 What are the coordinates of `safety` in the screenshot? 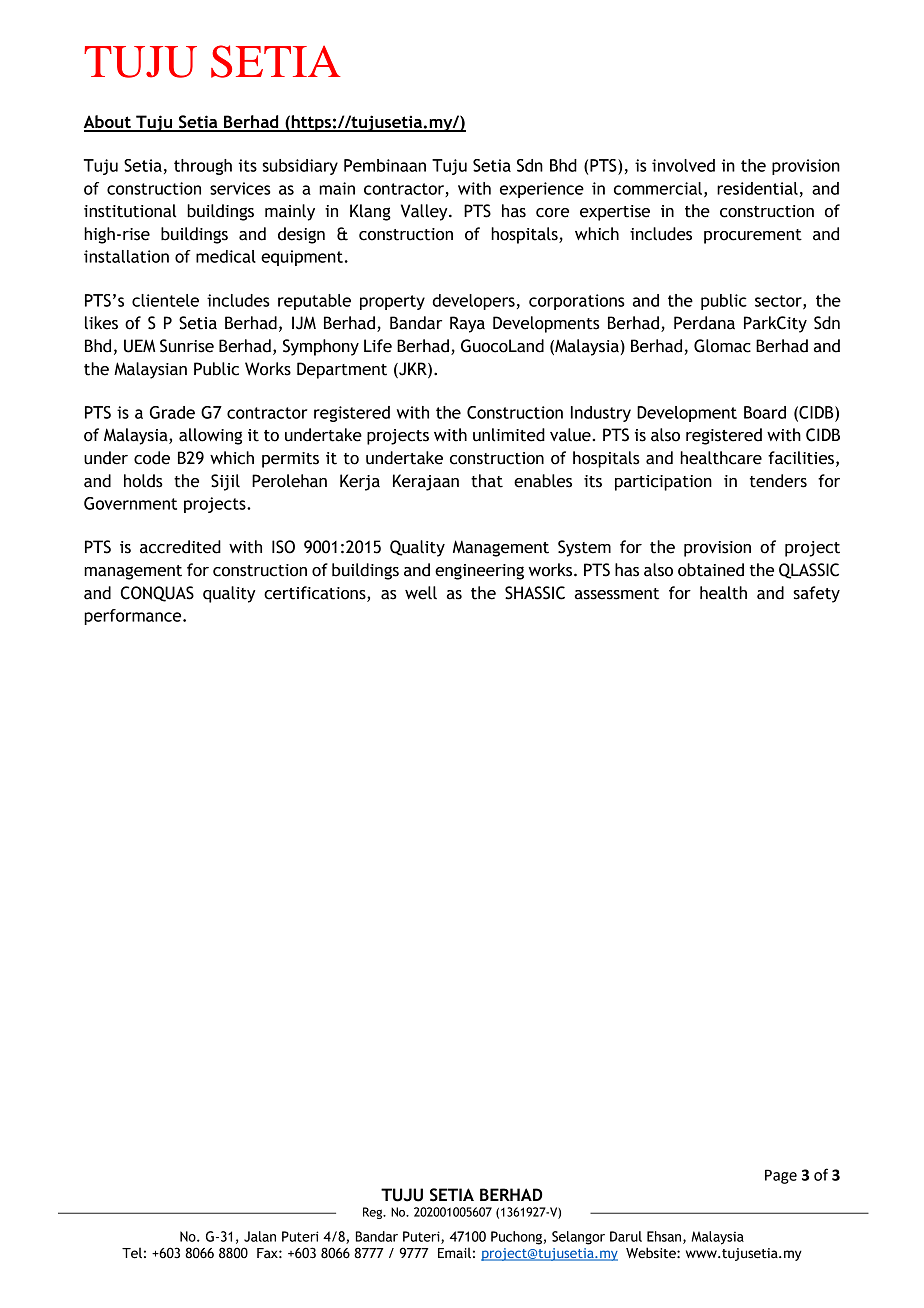 It's located at (816, 594).
